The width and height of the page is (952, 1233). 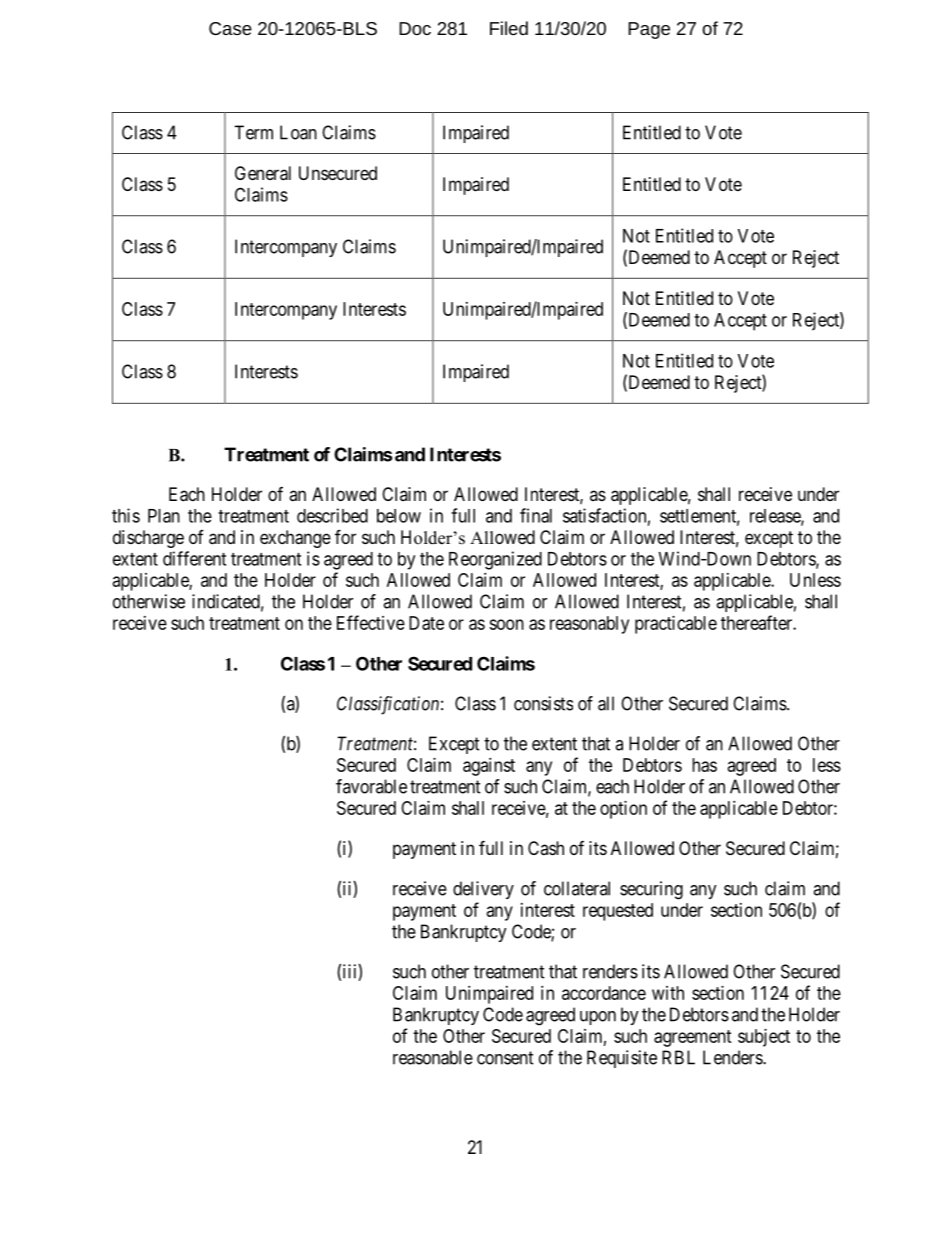 I want to click on Case, so click(x=230, y=28).
